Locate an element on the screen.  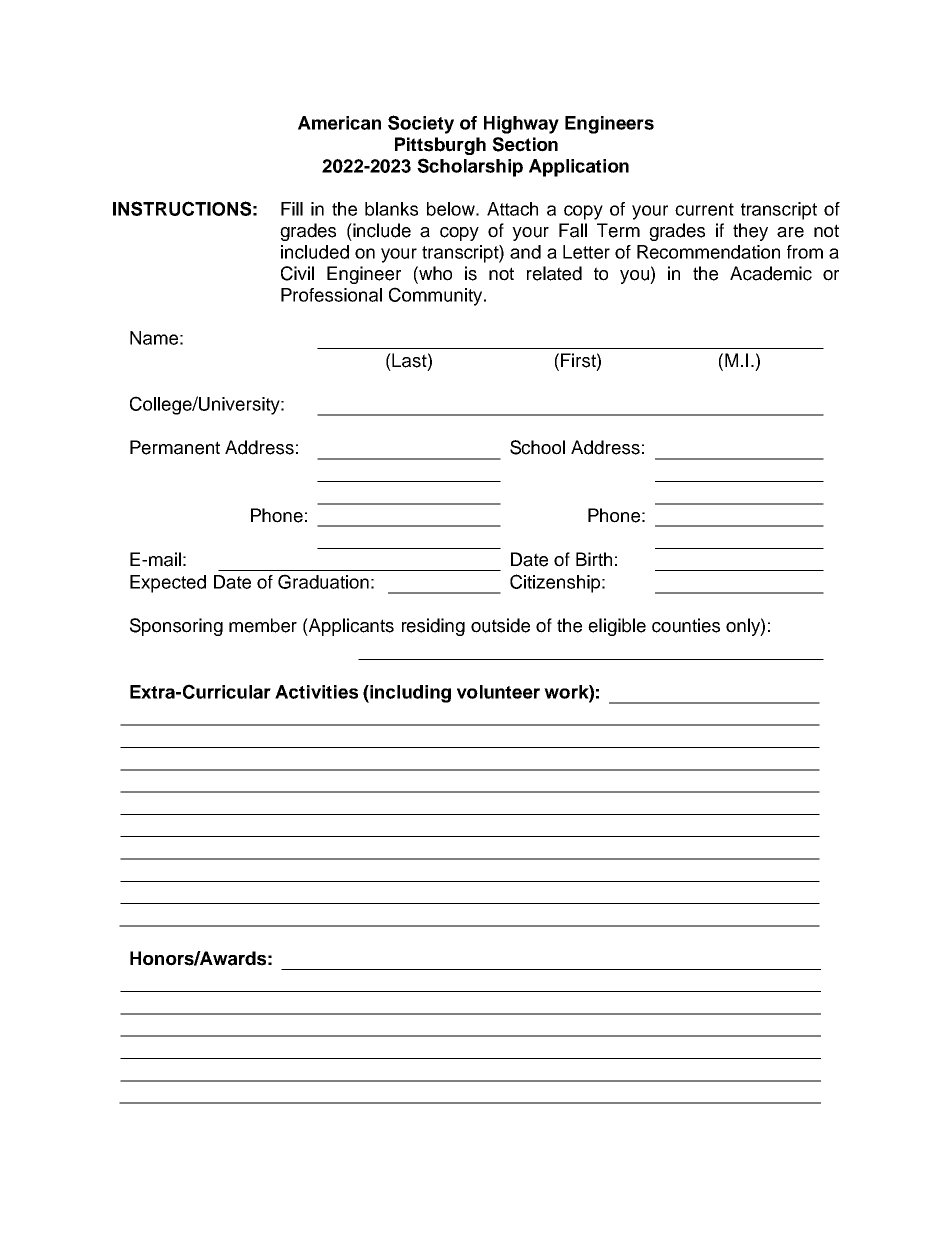
Expected is located at coordinates (168, 584).
